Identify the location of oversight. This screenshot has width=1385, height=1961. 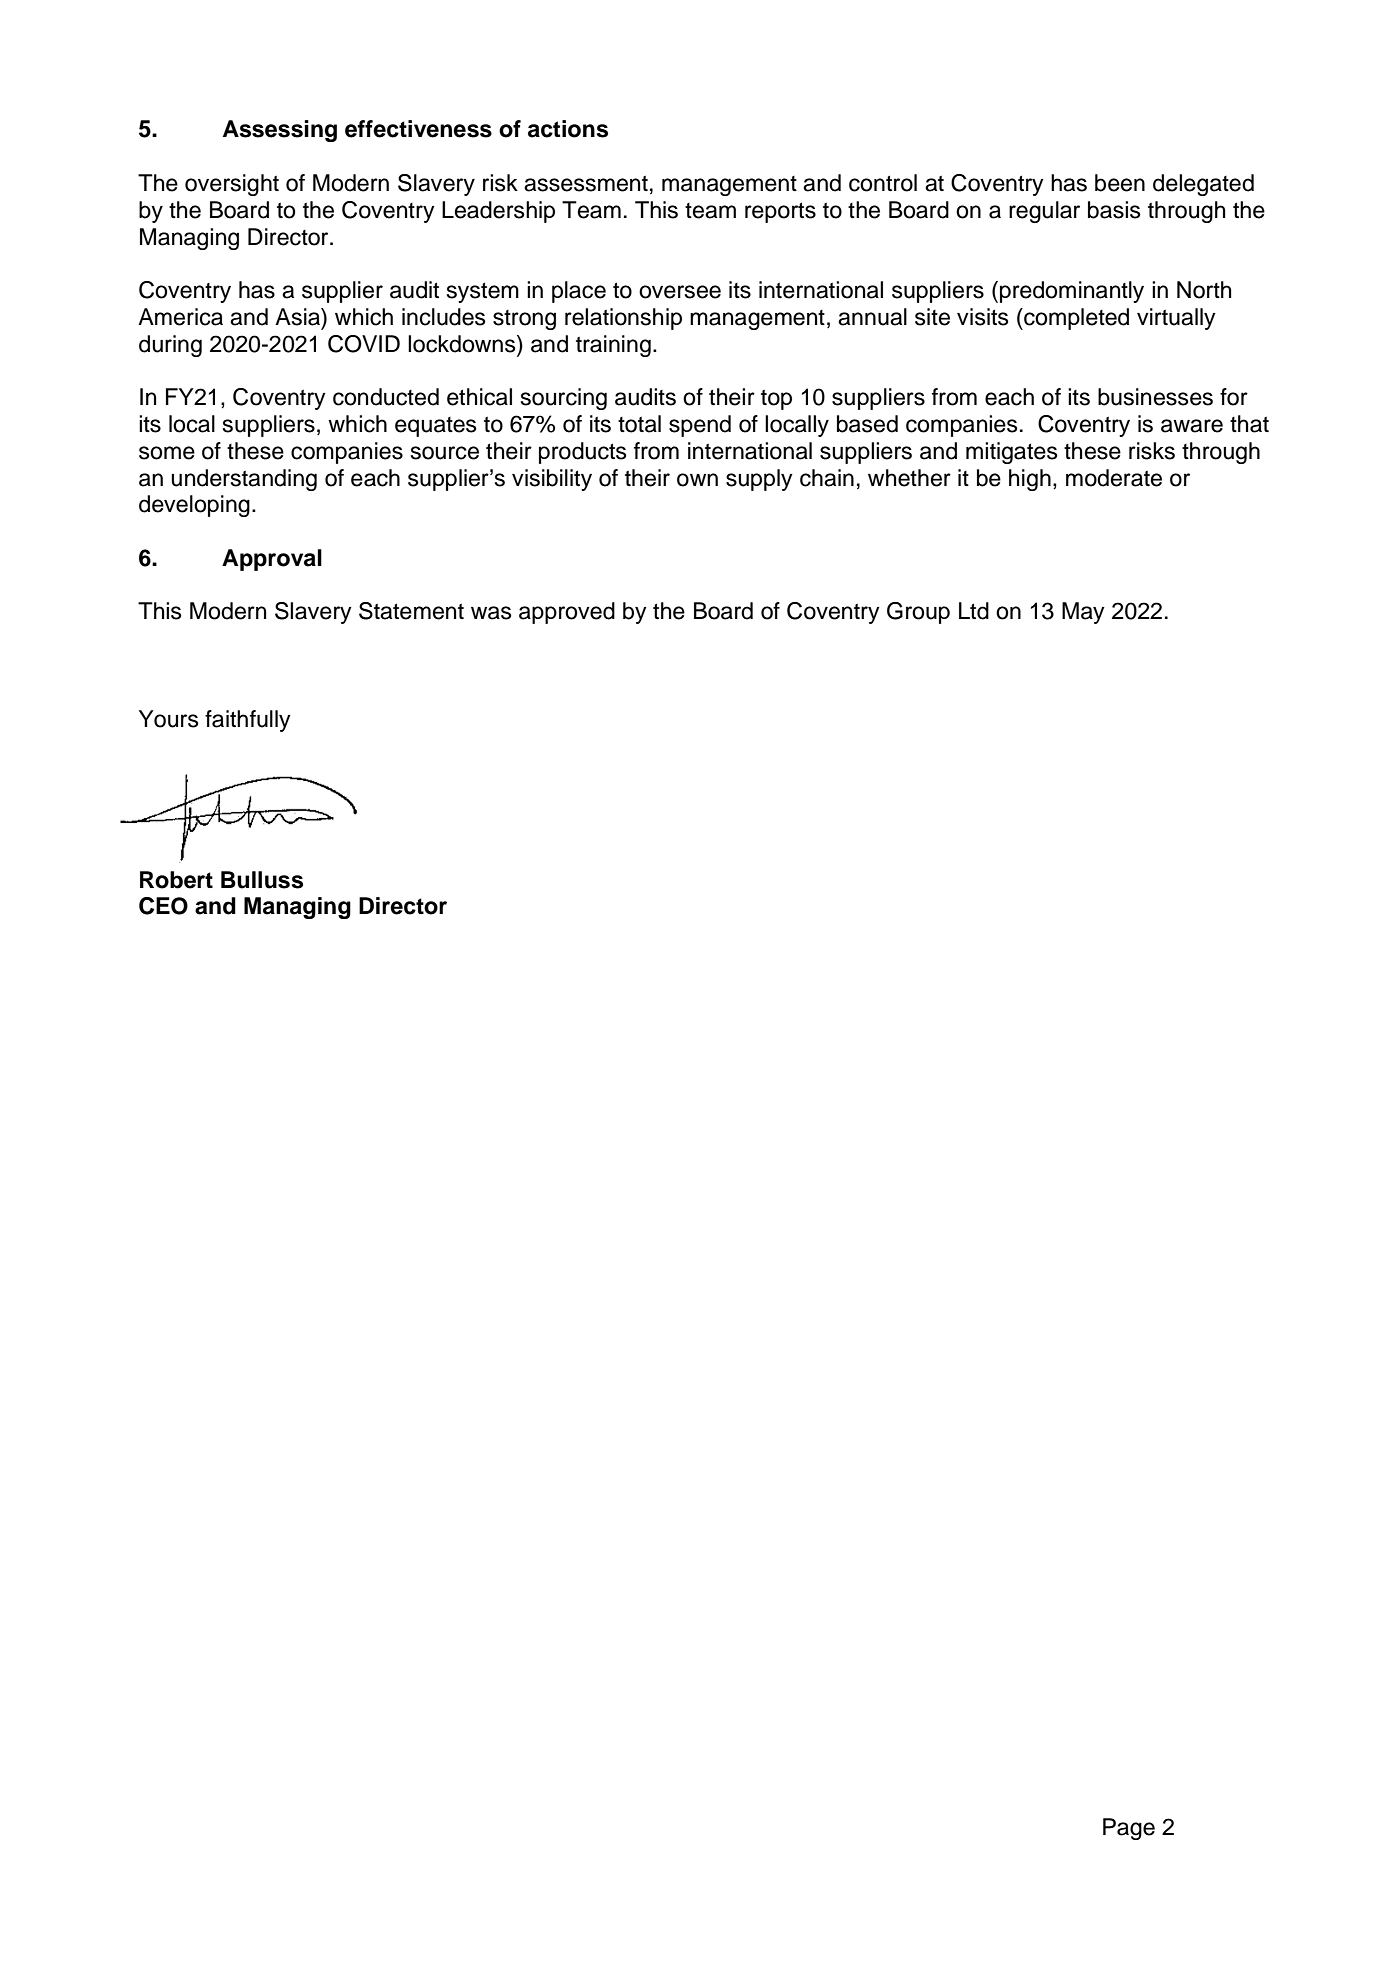
(232, 185).
